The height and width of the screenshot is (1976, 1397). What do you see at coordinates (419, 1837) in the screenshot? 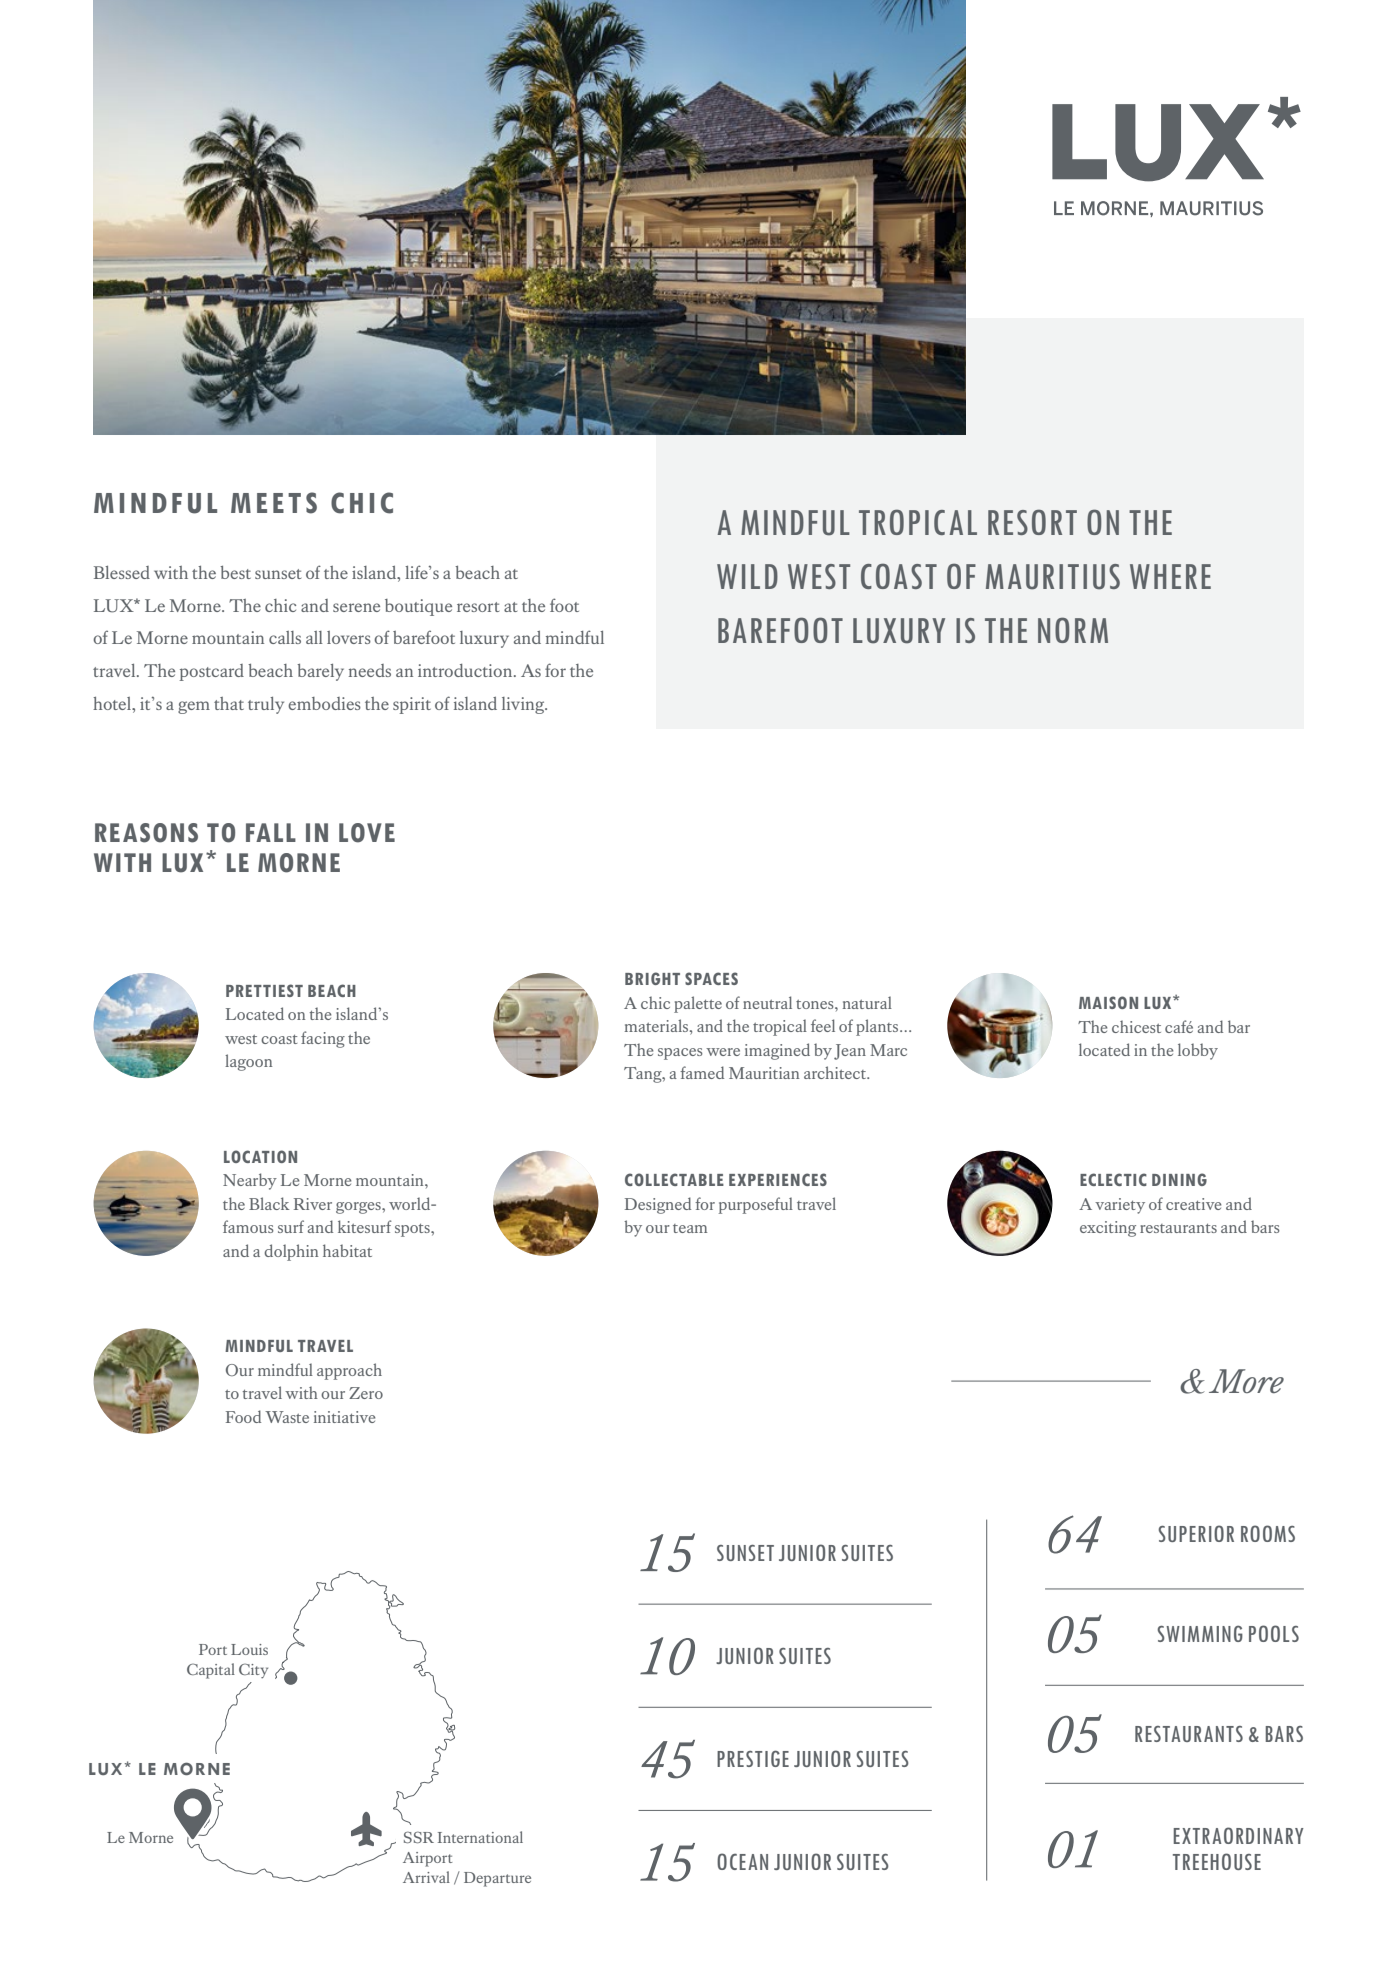
I see `SSR` at bounding box center [419, 1837].
